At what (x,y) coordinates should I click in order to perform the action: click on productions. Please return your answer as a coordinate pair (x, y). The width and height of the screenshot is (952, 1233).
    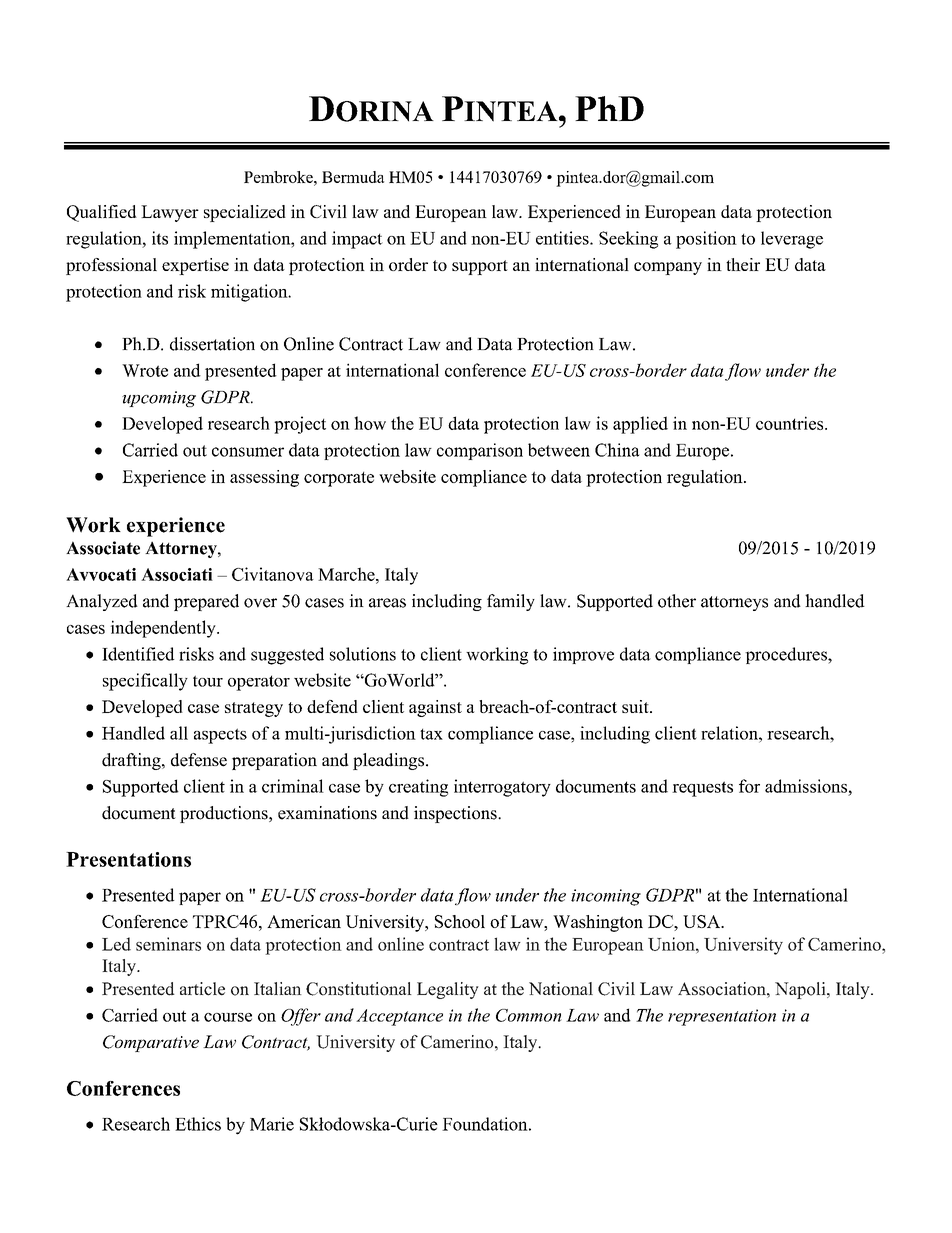
    Looking at the image, I should click on (225, 814).
